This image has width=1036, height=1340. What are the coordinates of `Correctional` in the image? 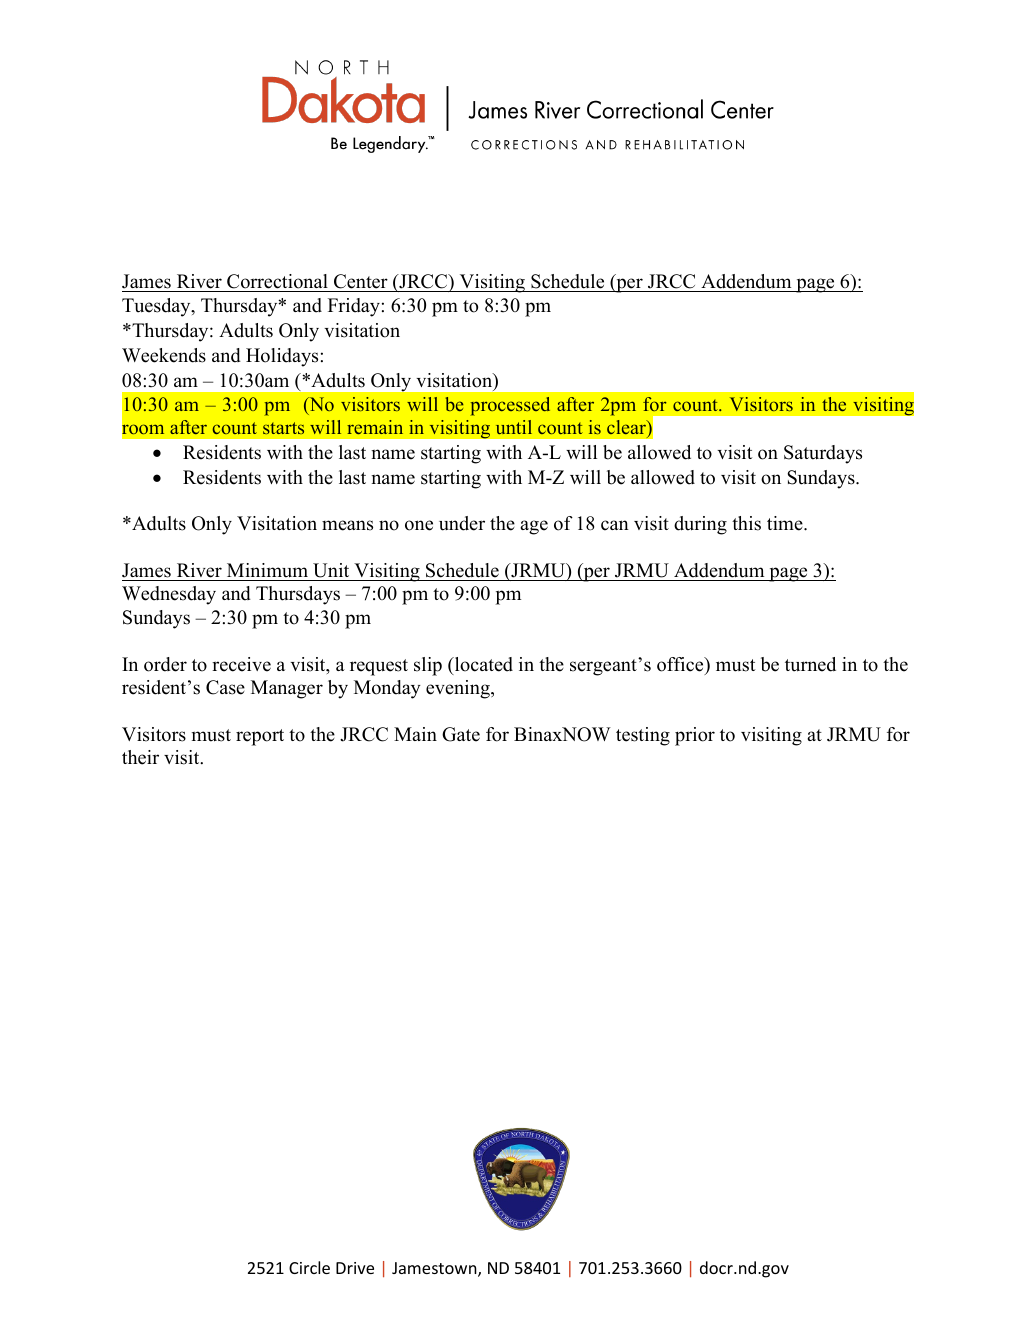 It's located at (277, 283).
